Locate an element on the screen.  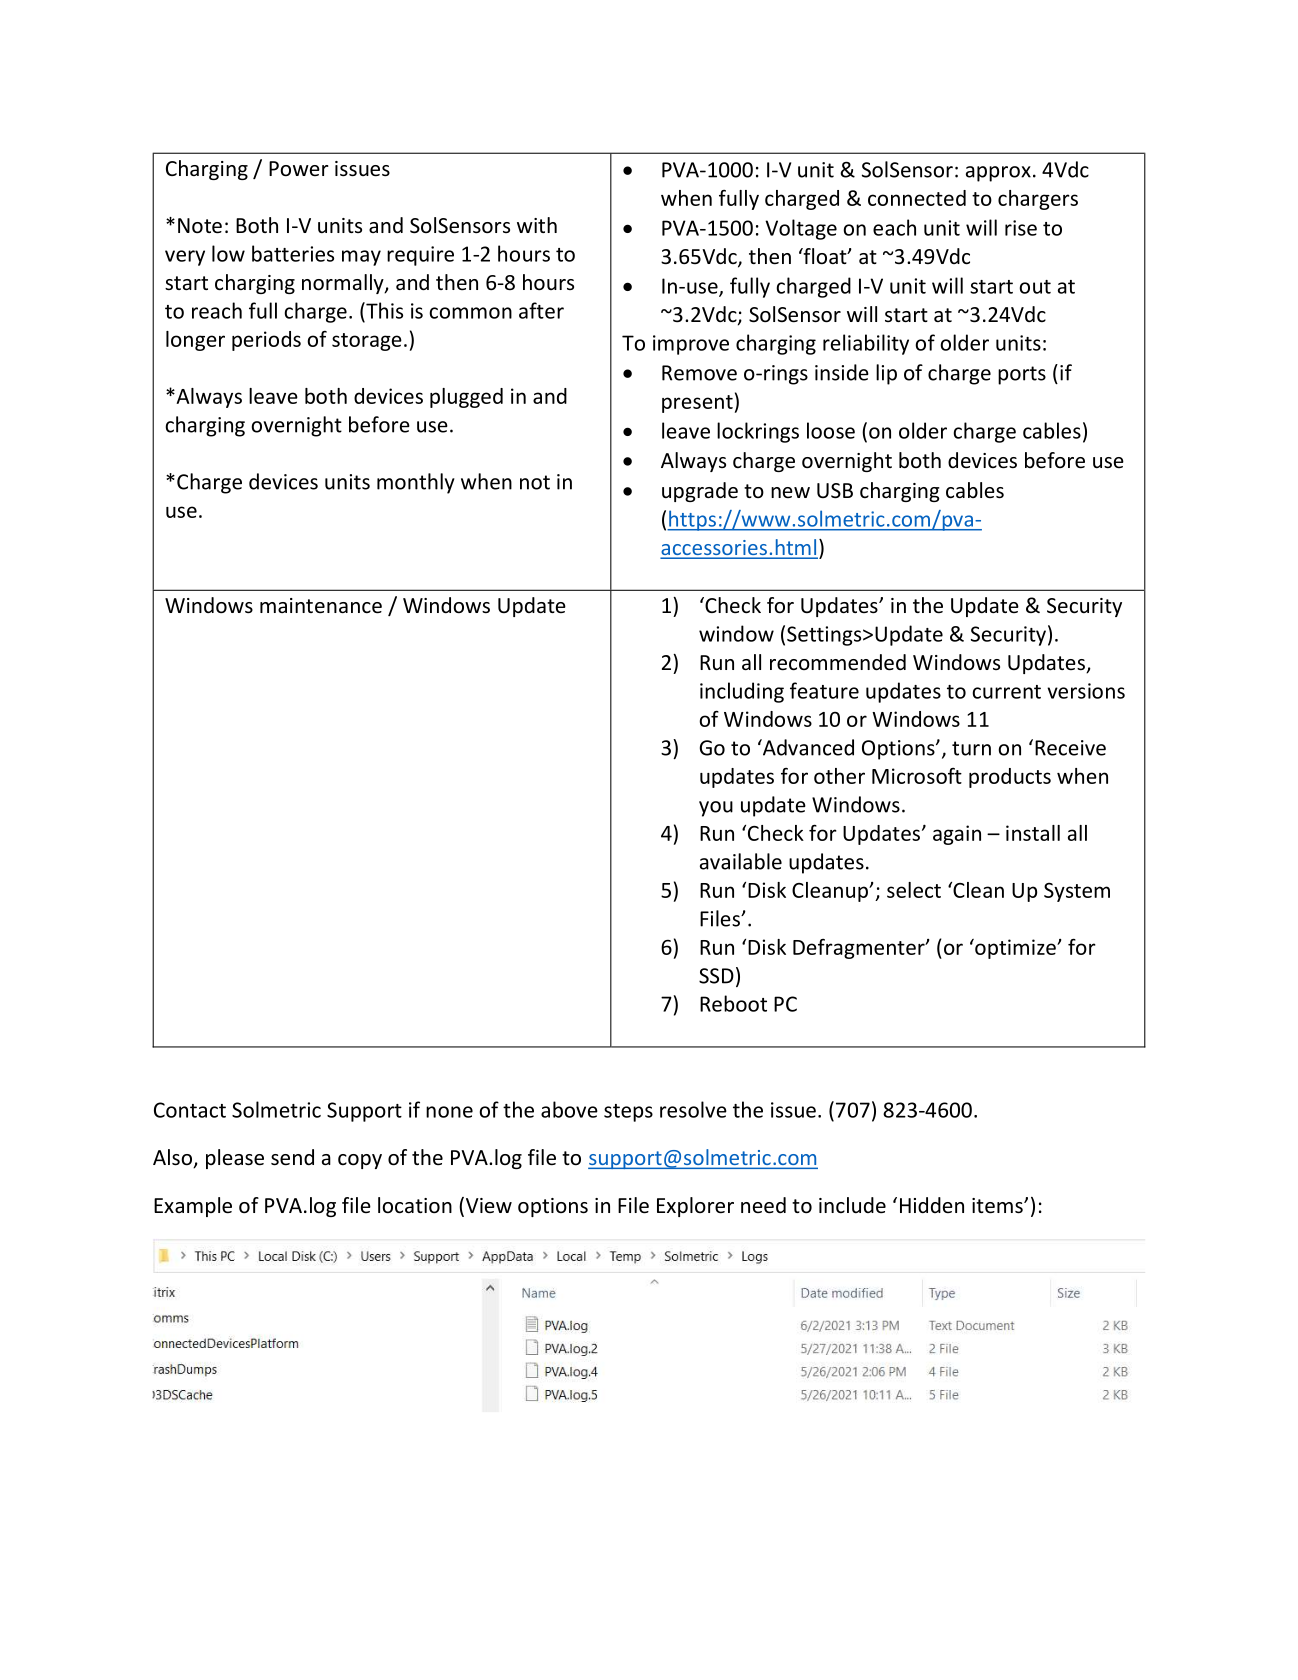
maintenance is located at coordinates (321, 606).
